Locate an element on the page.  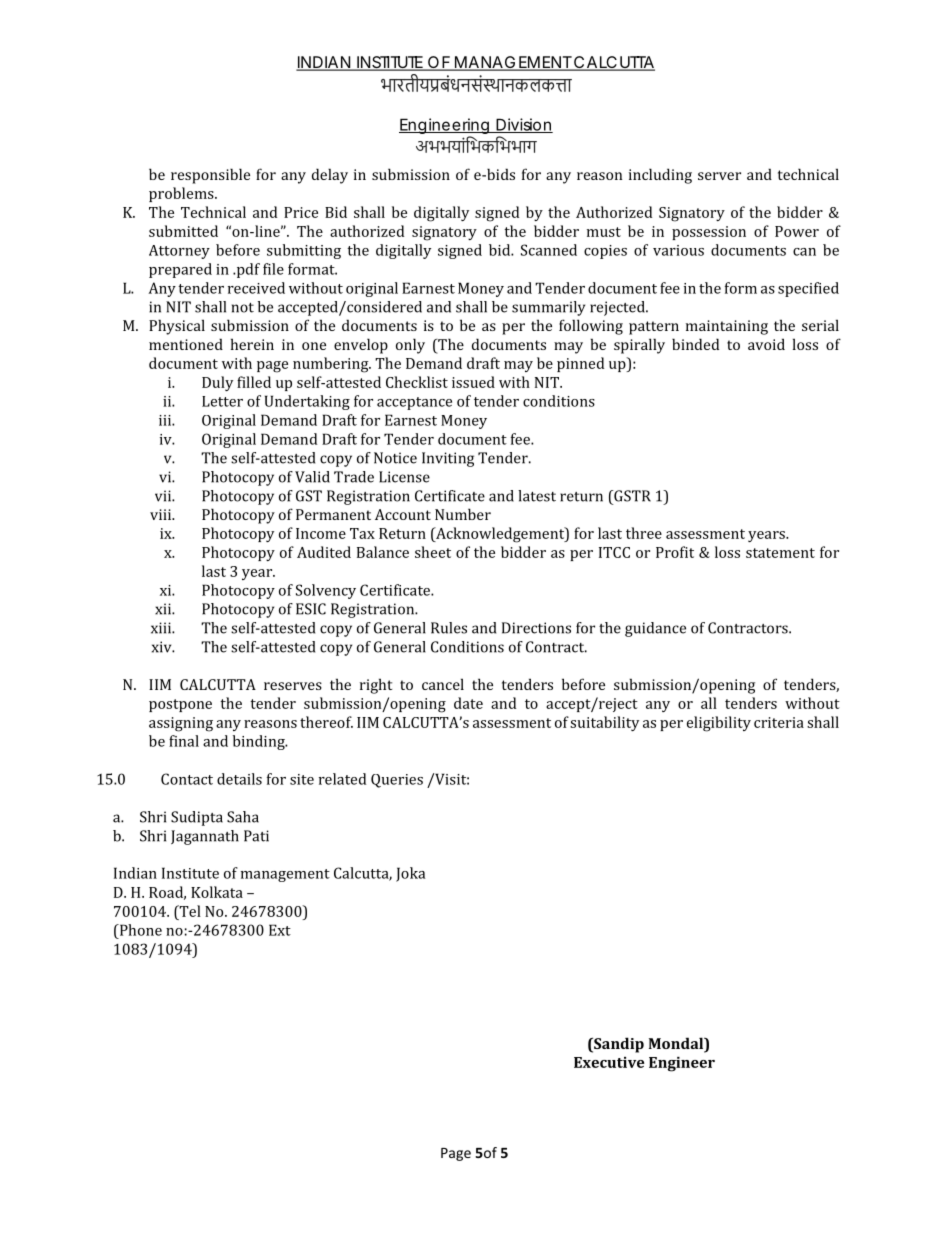
server is located at coordinates (719, 176).
